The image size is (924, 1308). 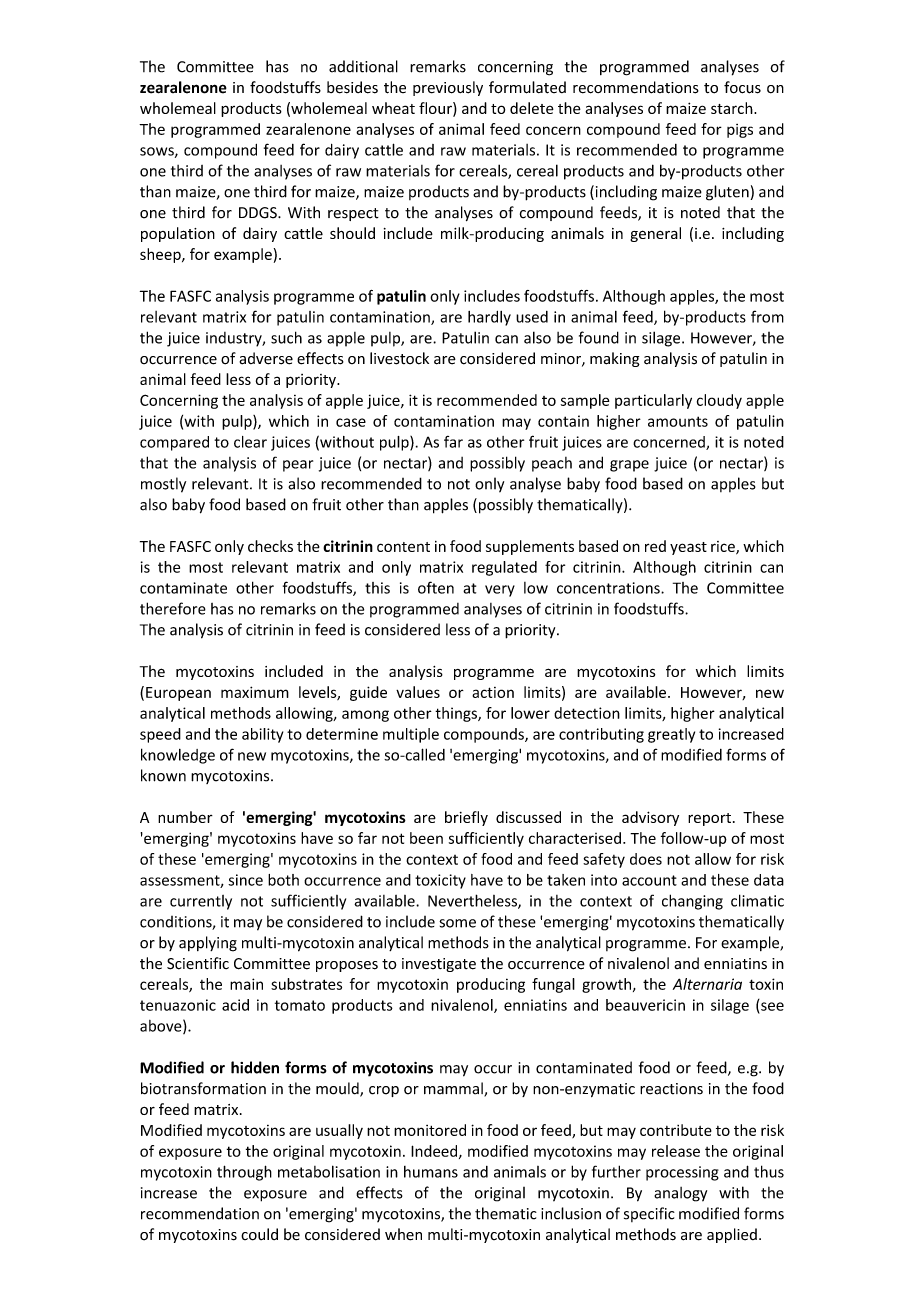 I want to click on starch, so click(x=733, y=108).
